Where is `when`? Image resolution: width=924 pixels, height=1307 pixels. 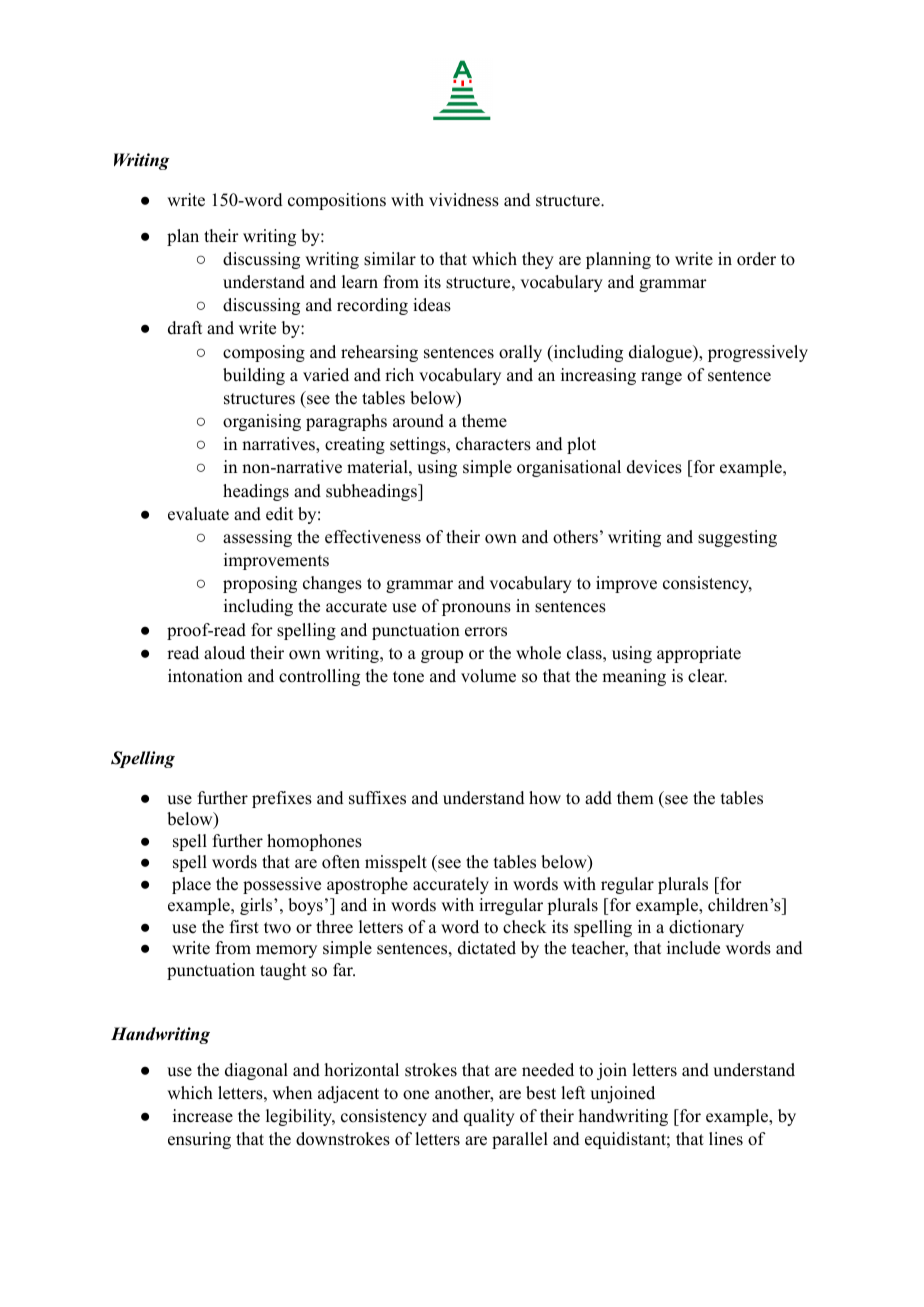 when is located at coordinates (292, 1093).
